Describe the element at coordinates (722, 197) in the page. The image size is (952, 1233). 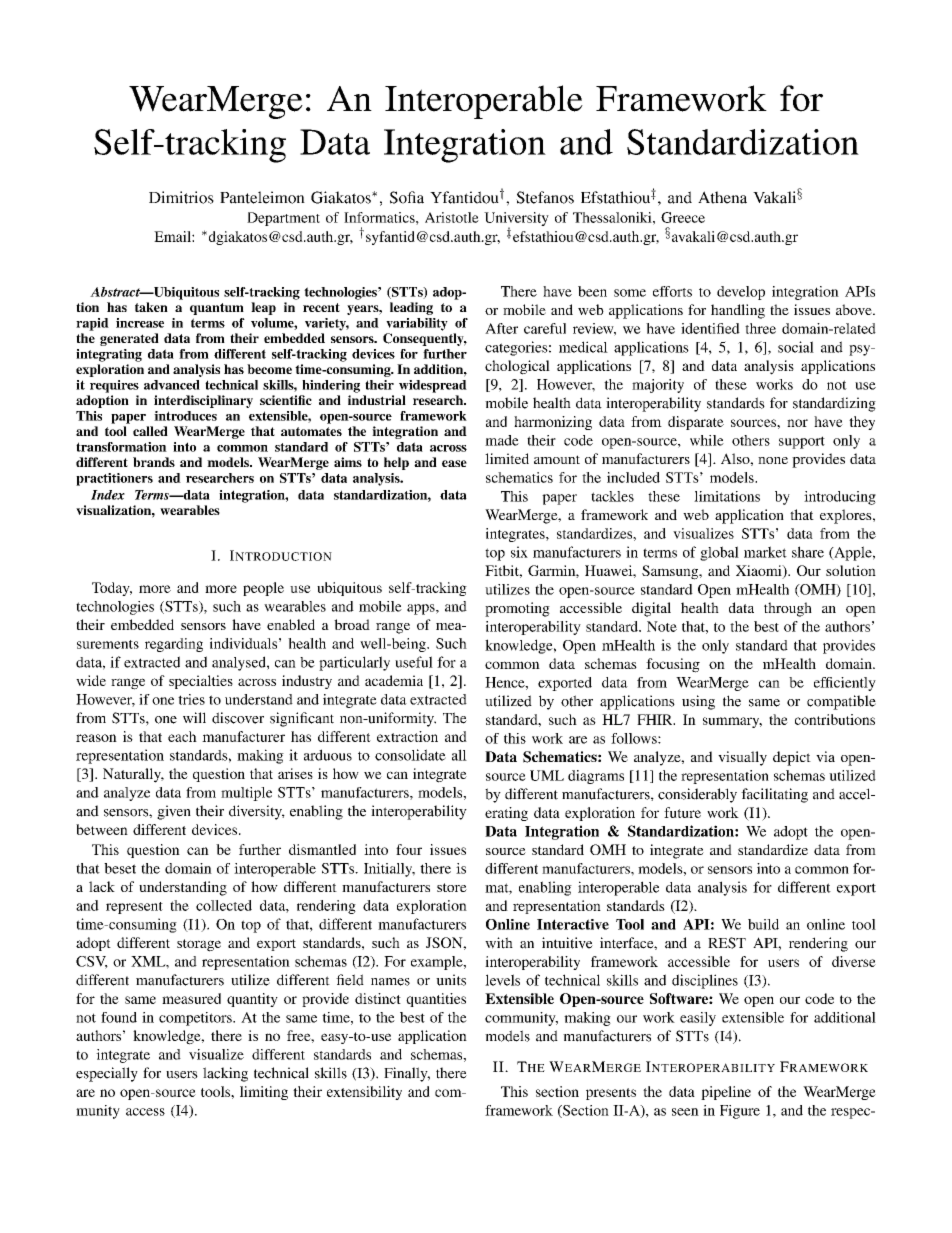
I see `Athena` at that location.
